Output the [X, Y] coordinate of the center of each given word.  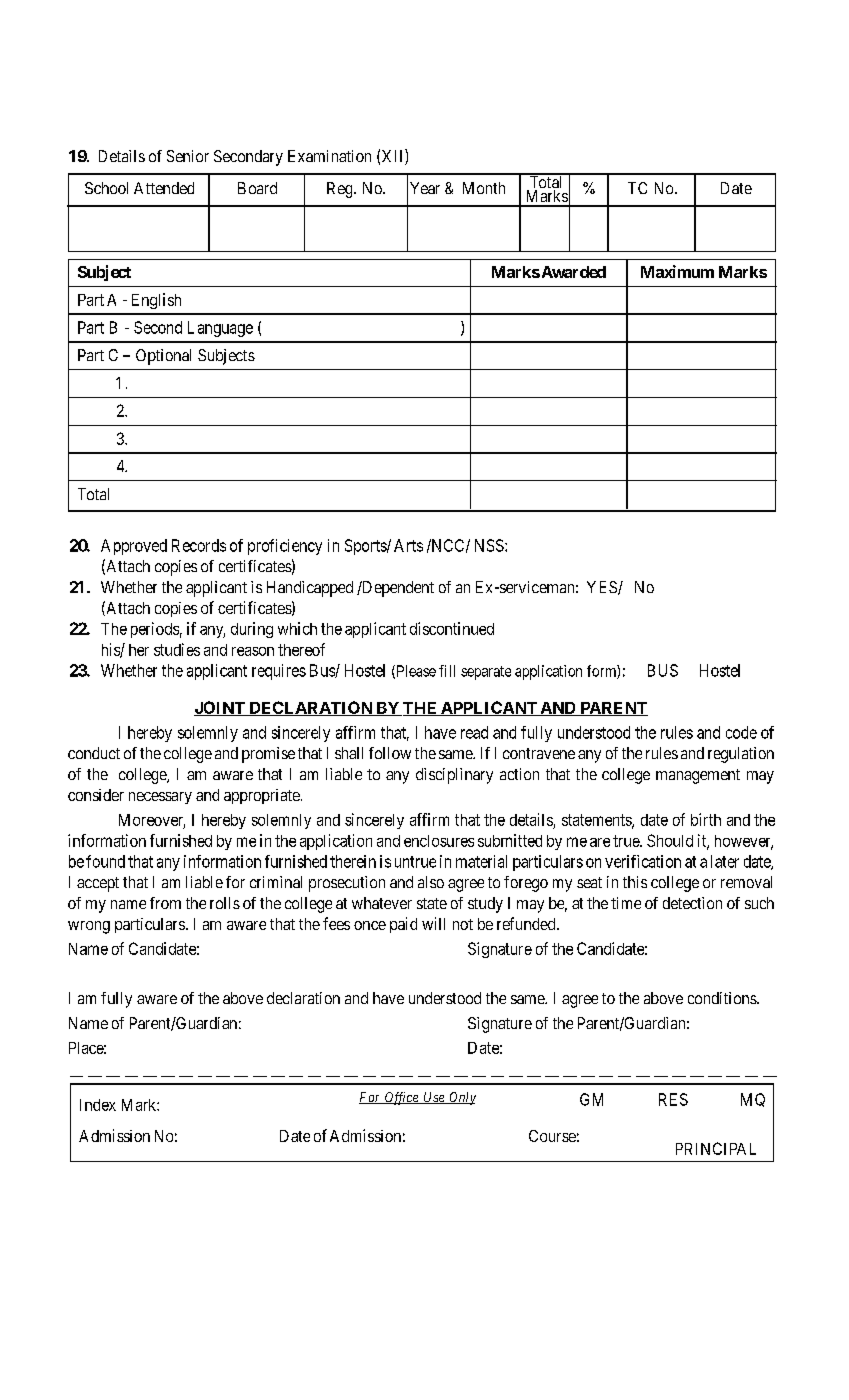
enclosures [439, 841]
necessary [160, 798]
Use [434, 1098]
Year [425, 188]
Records [199, 545]
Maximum [677, 271]
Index [98, 1105]
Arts [408, 545]
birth [706, 819]
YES [603, 588]
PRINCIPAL [716, 1148]
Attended [164, 188]
